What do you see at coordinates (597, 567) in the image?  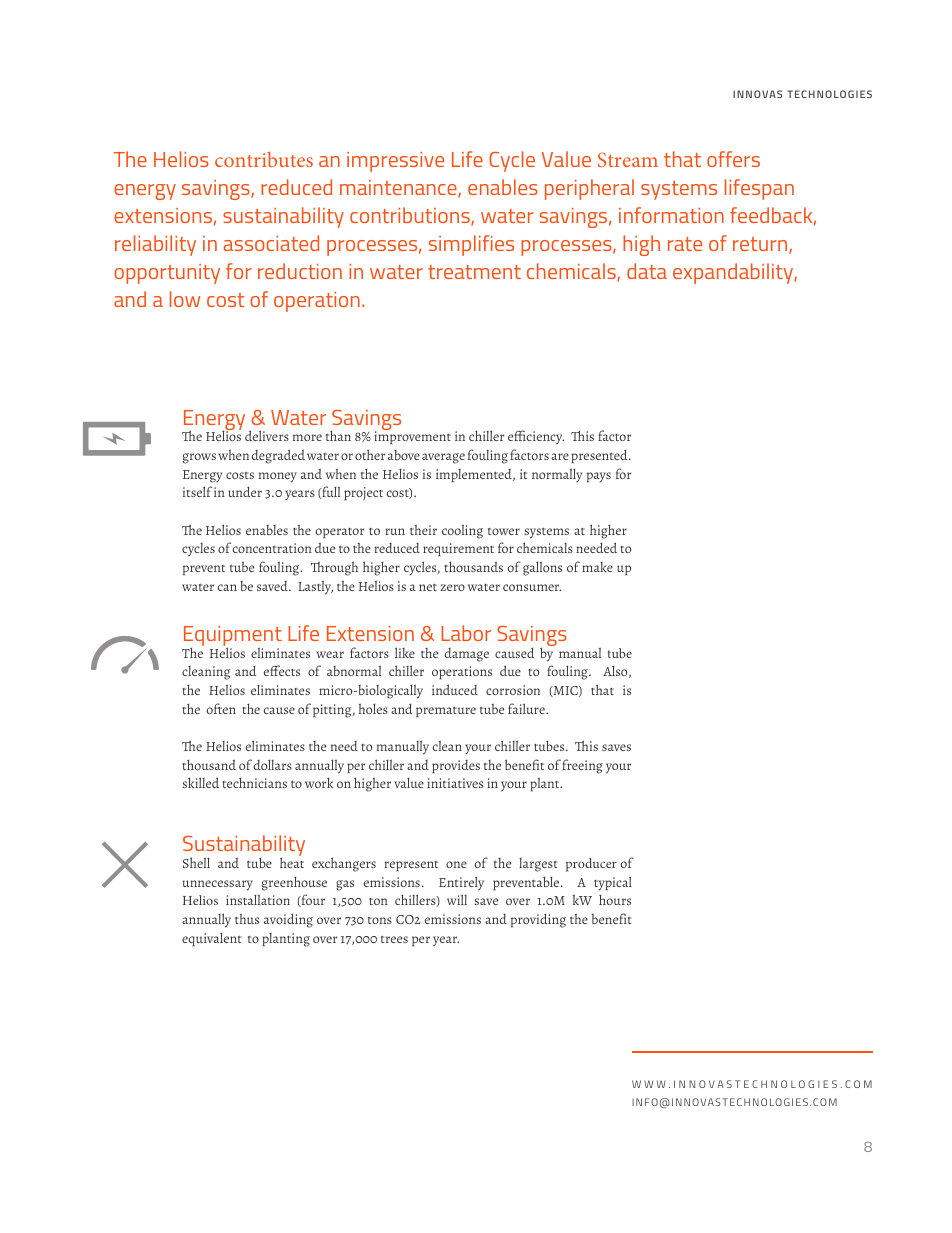 I see `make` at bounding box center [597, 567].
